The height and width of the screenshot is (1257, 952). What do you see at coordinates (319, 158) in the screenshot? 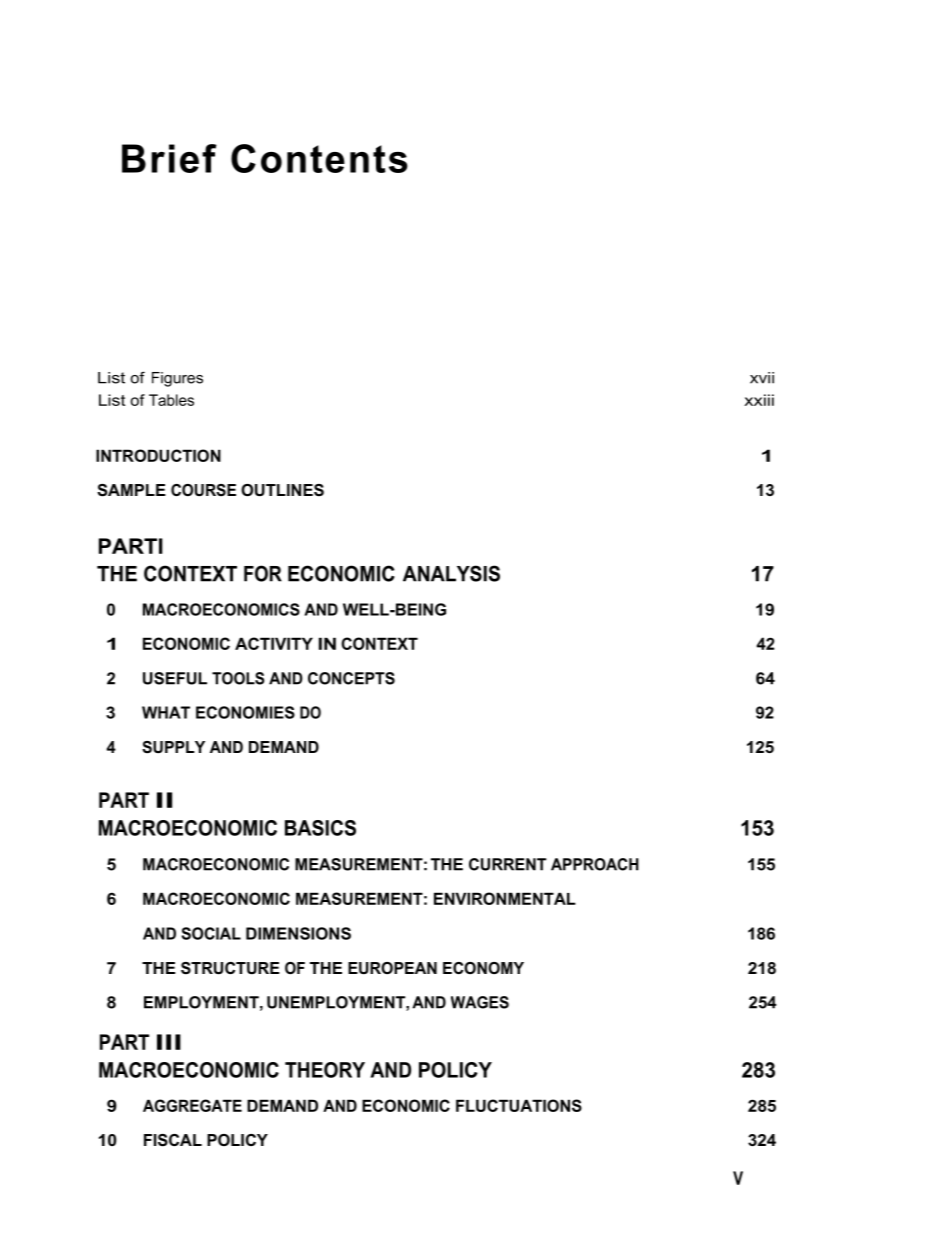
I see `Contents` at bounding box center [319, 158].
